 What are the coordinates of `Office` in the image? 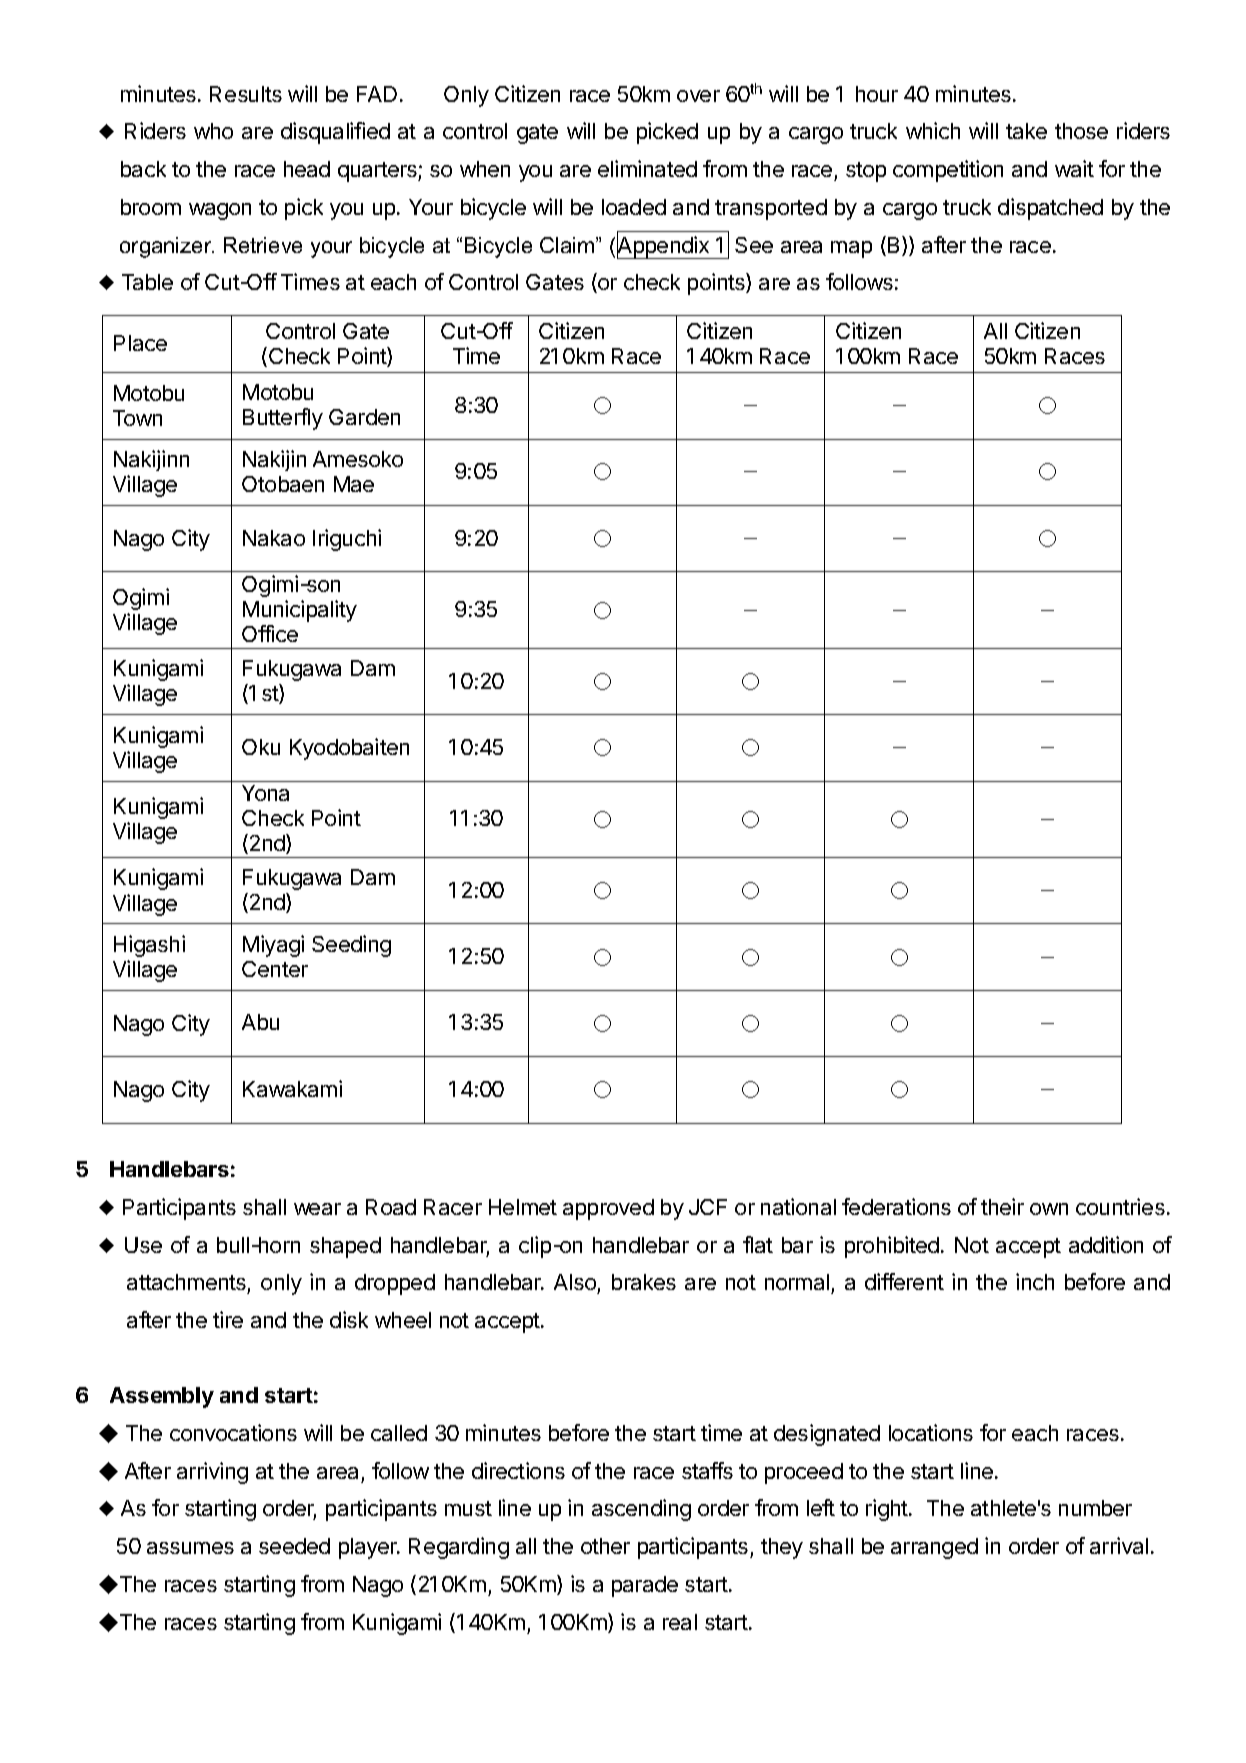 It's located at (270, 633).
